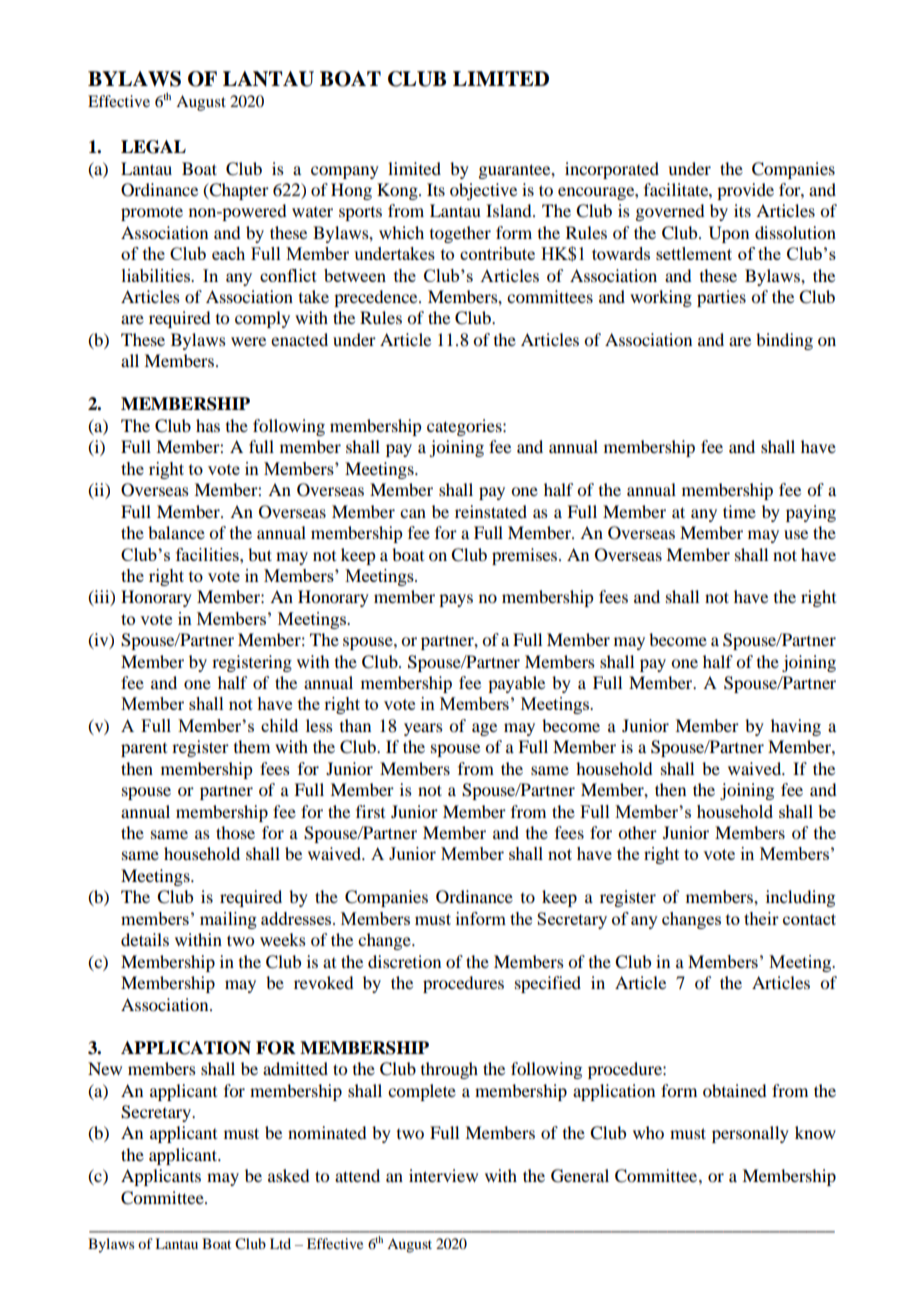  What do you see at coordinates (745, 191) in the page?
I see `provide` at bounding box center [745, 191].
